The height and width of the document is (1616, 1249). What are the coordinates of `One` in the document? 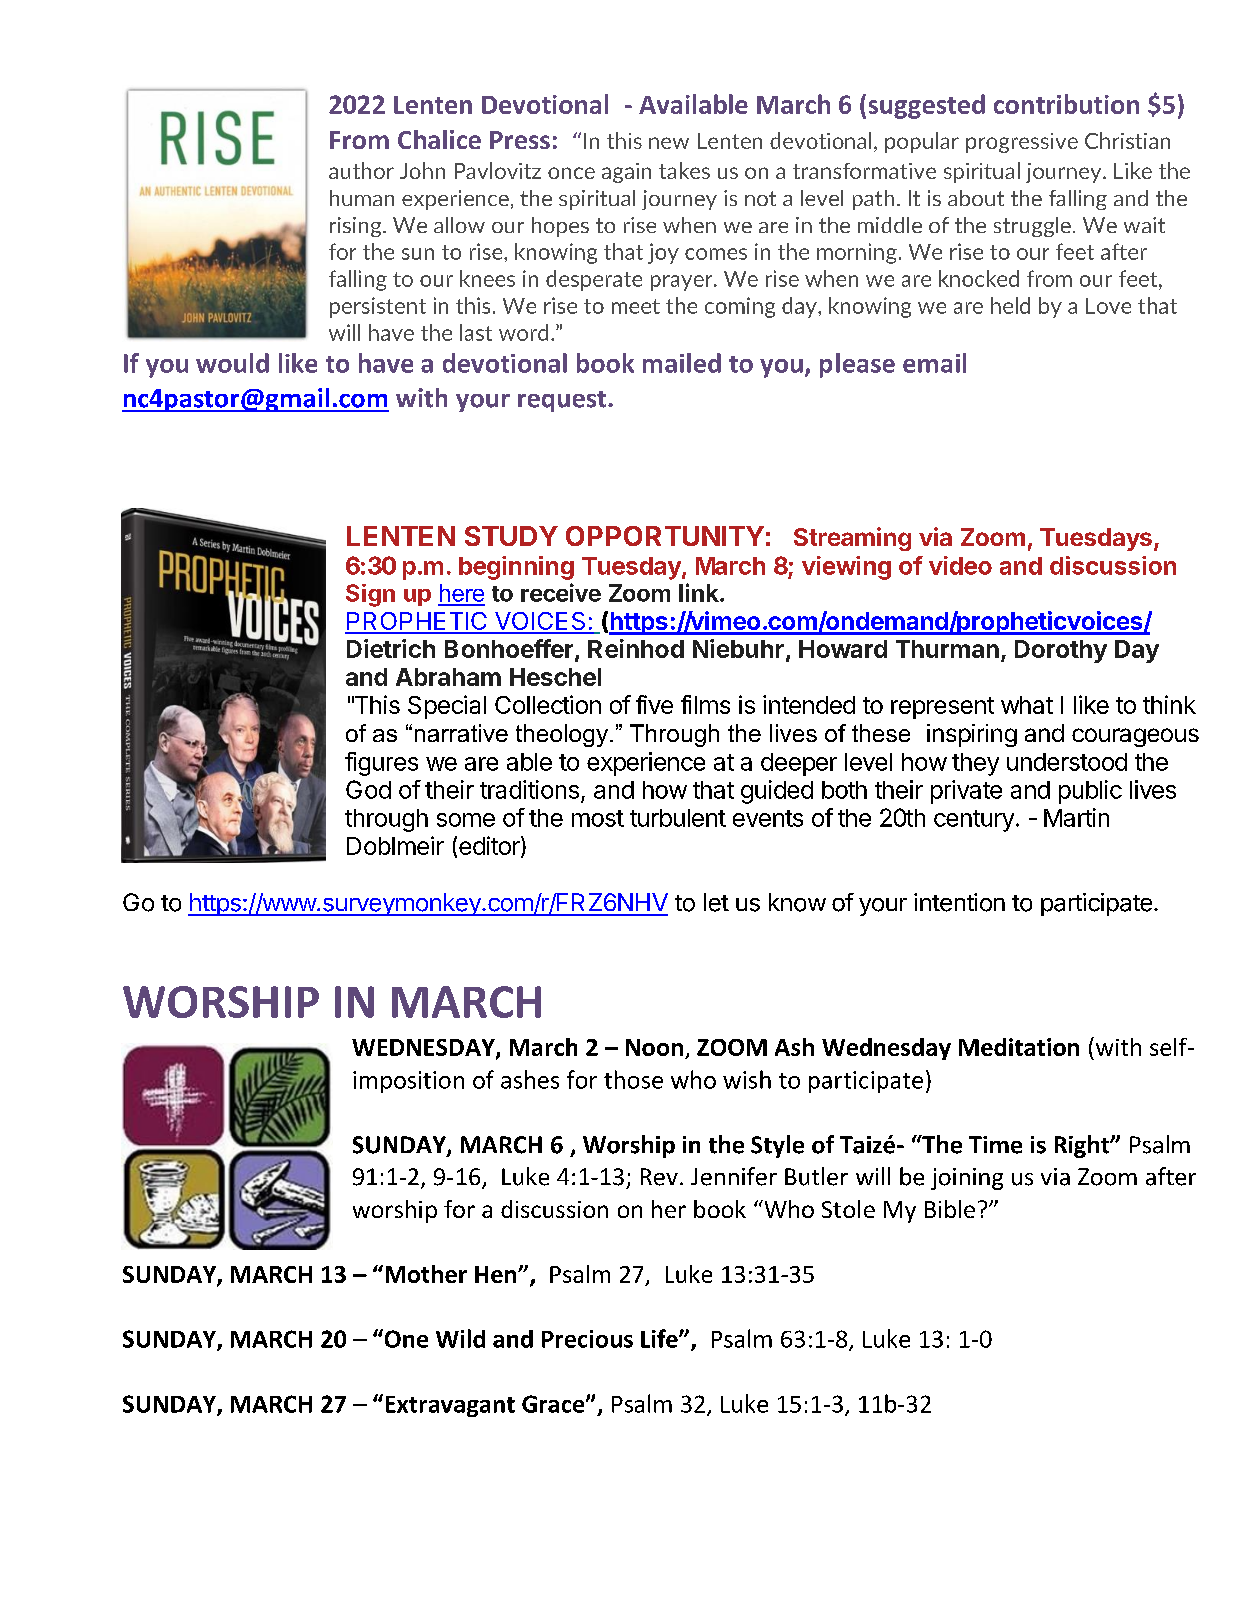 It's located at (405, 1338).
